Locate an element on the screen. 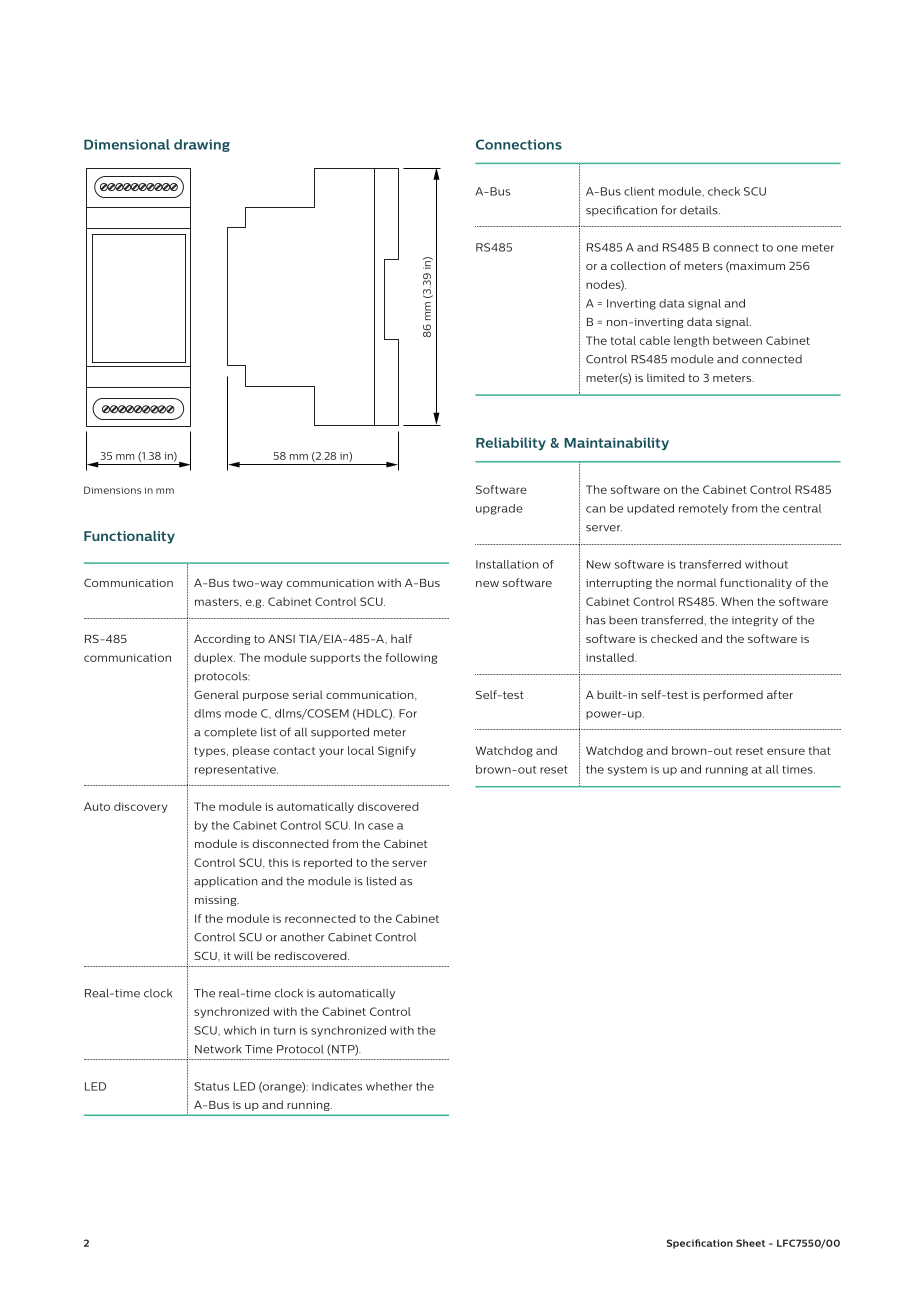  drawing is located at coordinates (202, 145).
